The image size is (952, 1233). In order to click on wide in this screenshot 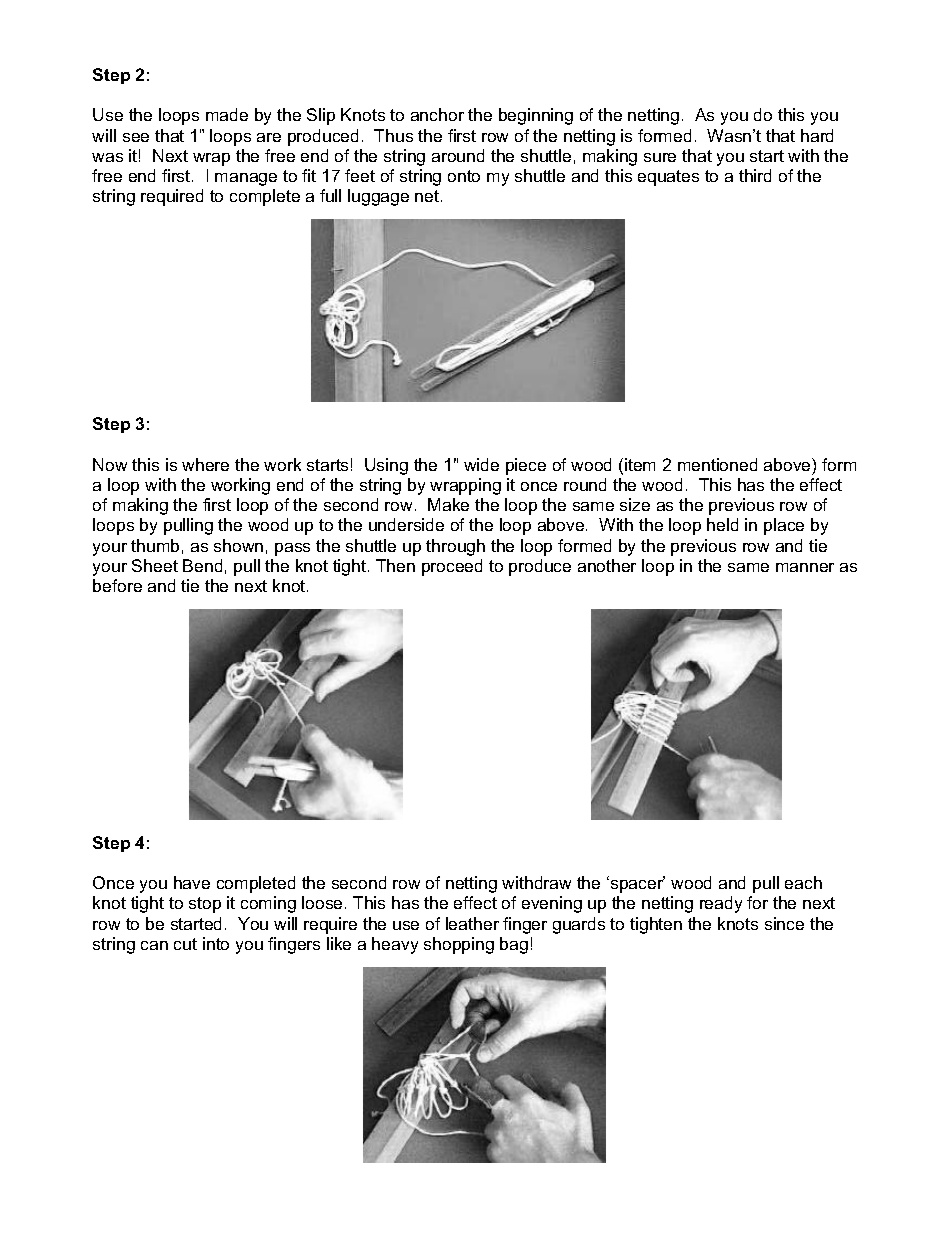, I will do `click(481, 464)`.
